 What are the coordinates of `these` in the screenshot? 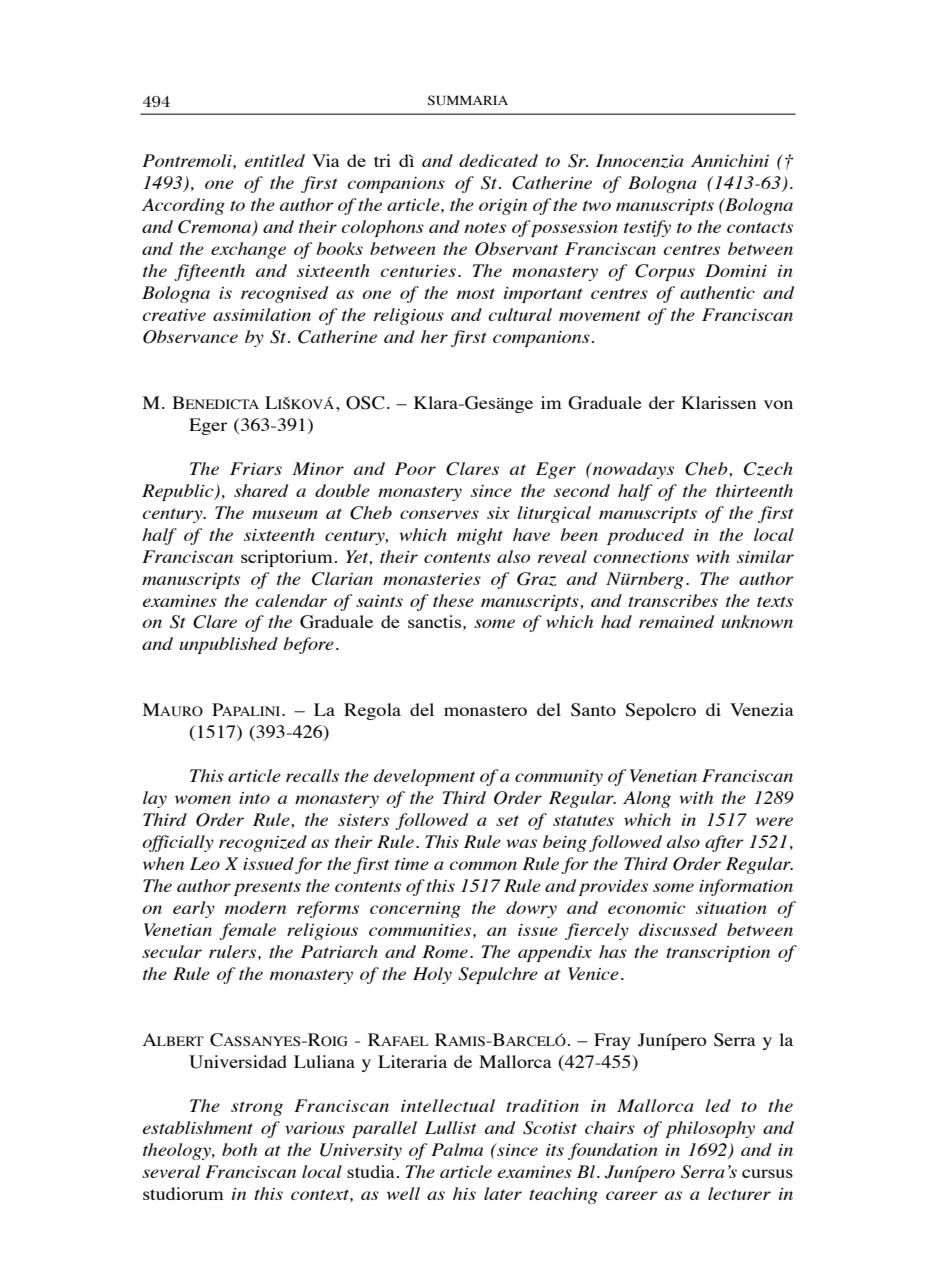 It's located at (453, 600).
